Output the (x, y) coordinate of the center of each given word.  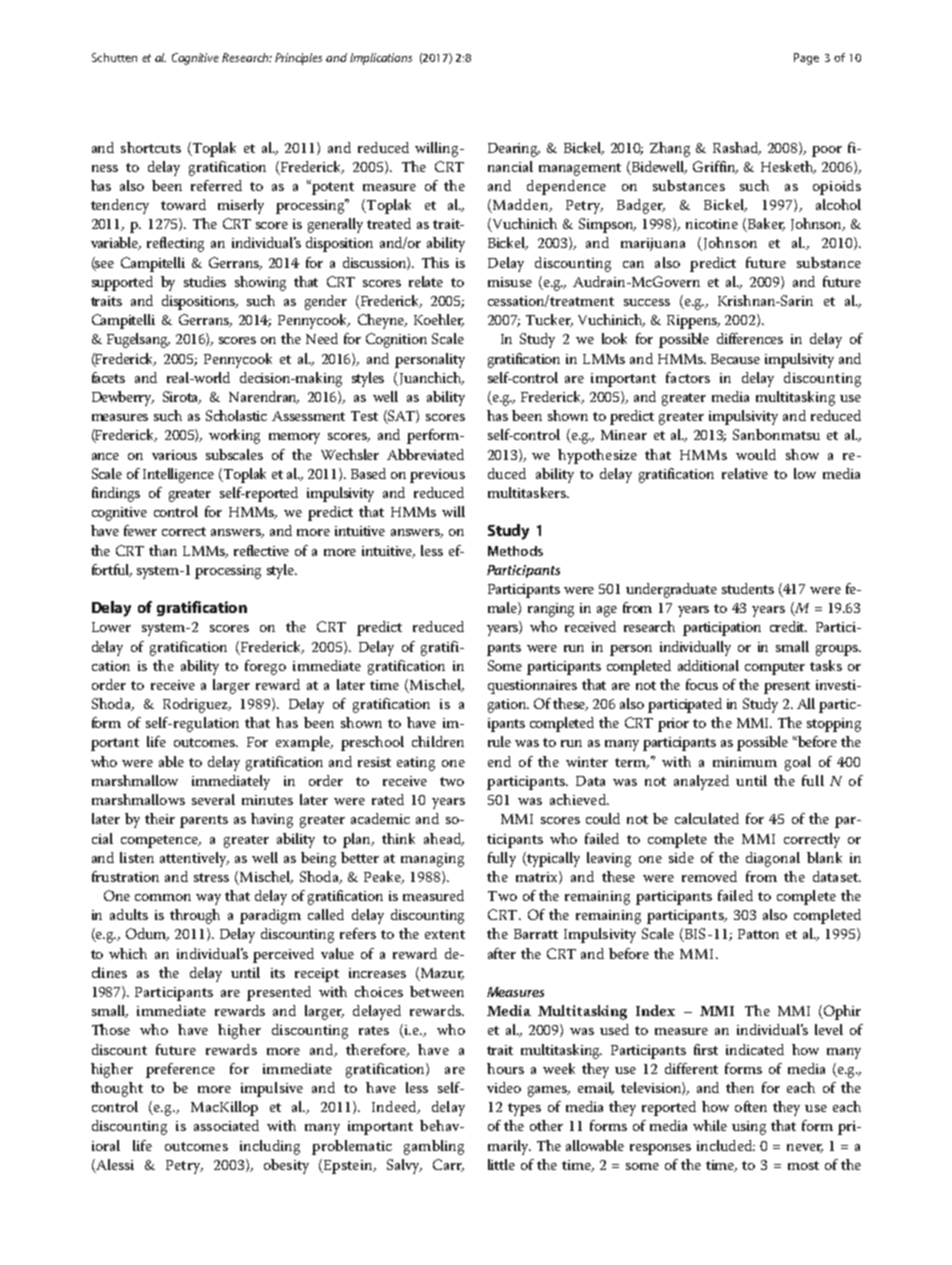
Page (806, 59)
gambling (434, 1147)
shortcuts (151, 147)
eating (416, 764)
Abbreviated (425, 454)
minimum (745, 762)
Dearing (514, 150)
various (174, 455)
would (756, 454)
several (213, 799)
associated (226, 1125)
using (749, 1128)
